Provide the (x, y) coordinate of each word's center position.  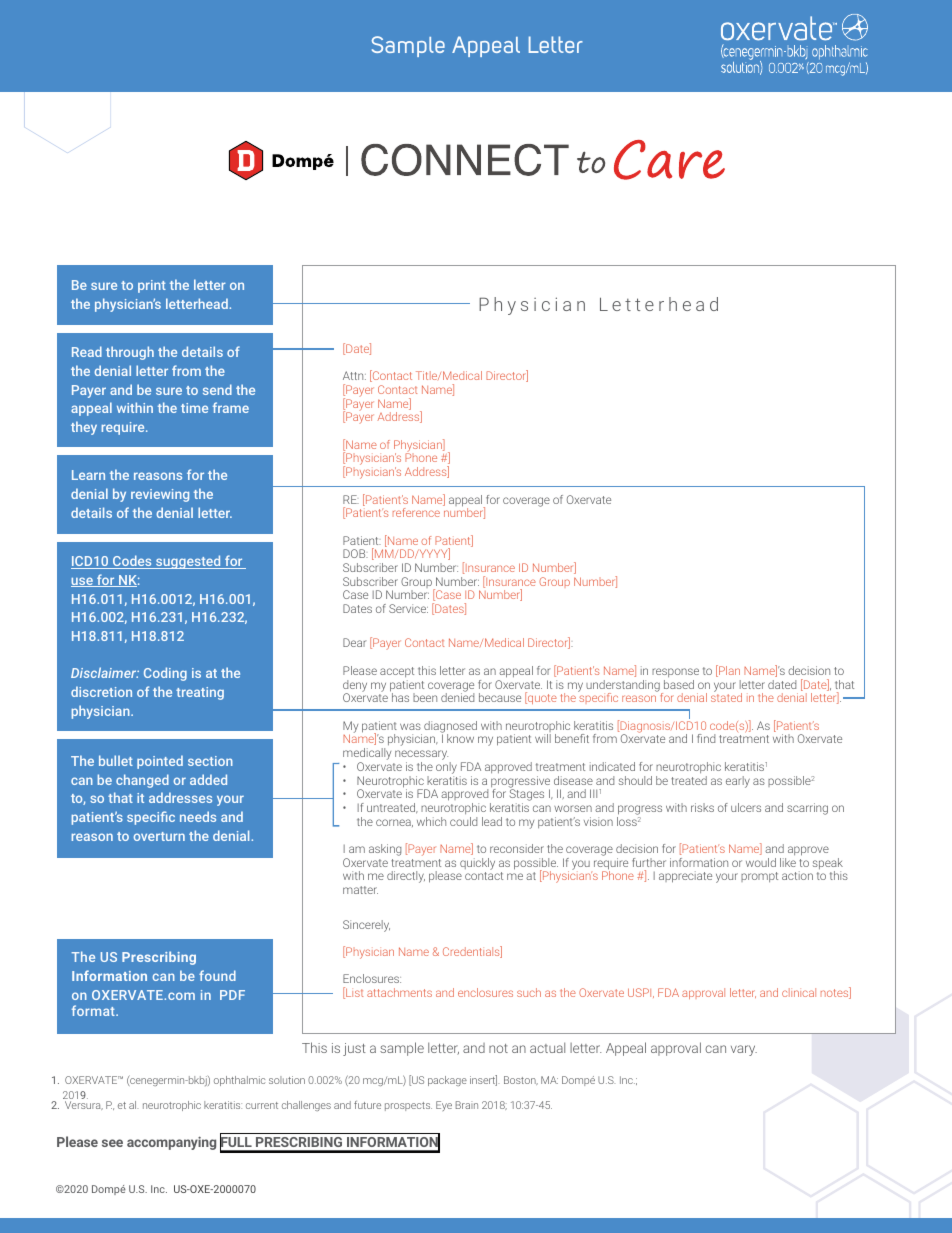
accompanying (171, 1143)
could (463, 821)
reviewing (160, 495)
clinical (799, 992)
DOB (355, 553)
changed (142, 781)
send (217, 389)
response (675, 672)
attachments (399, 992)
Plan (728, 671)
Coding (165, 674)
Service (408, 608)
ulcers (746, 807)
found (217, 975)
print (152, 286)
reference (416, 512)
